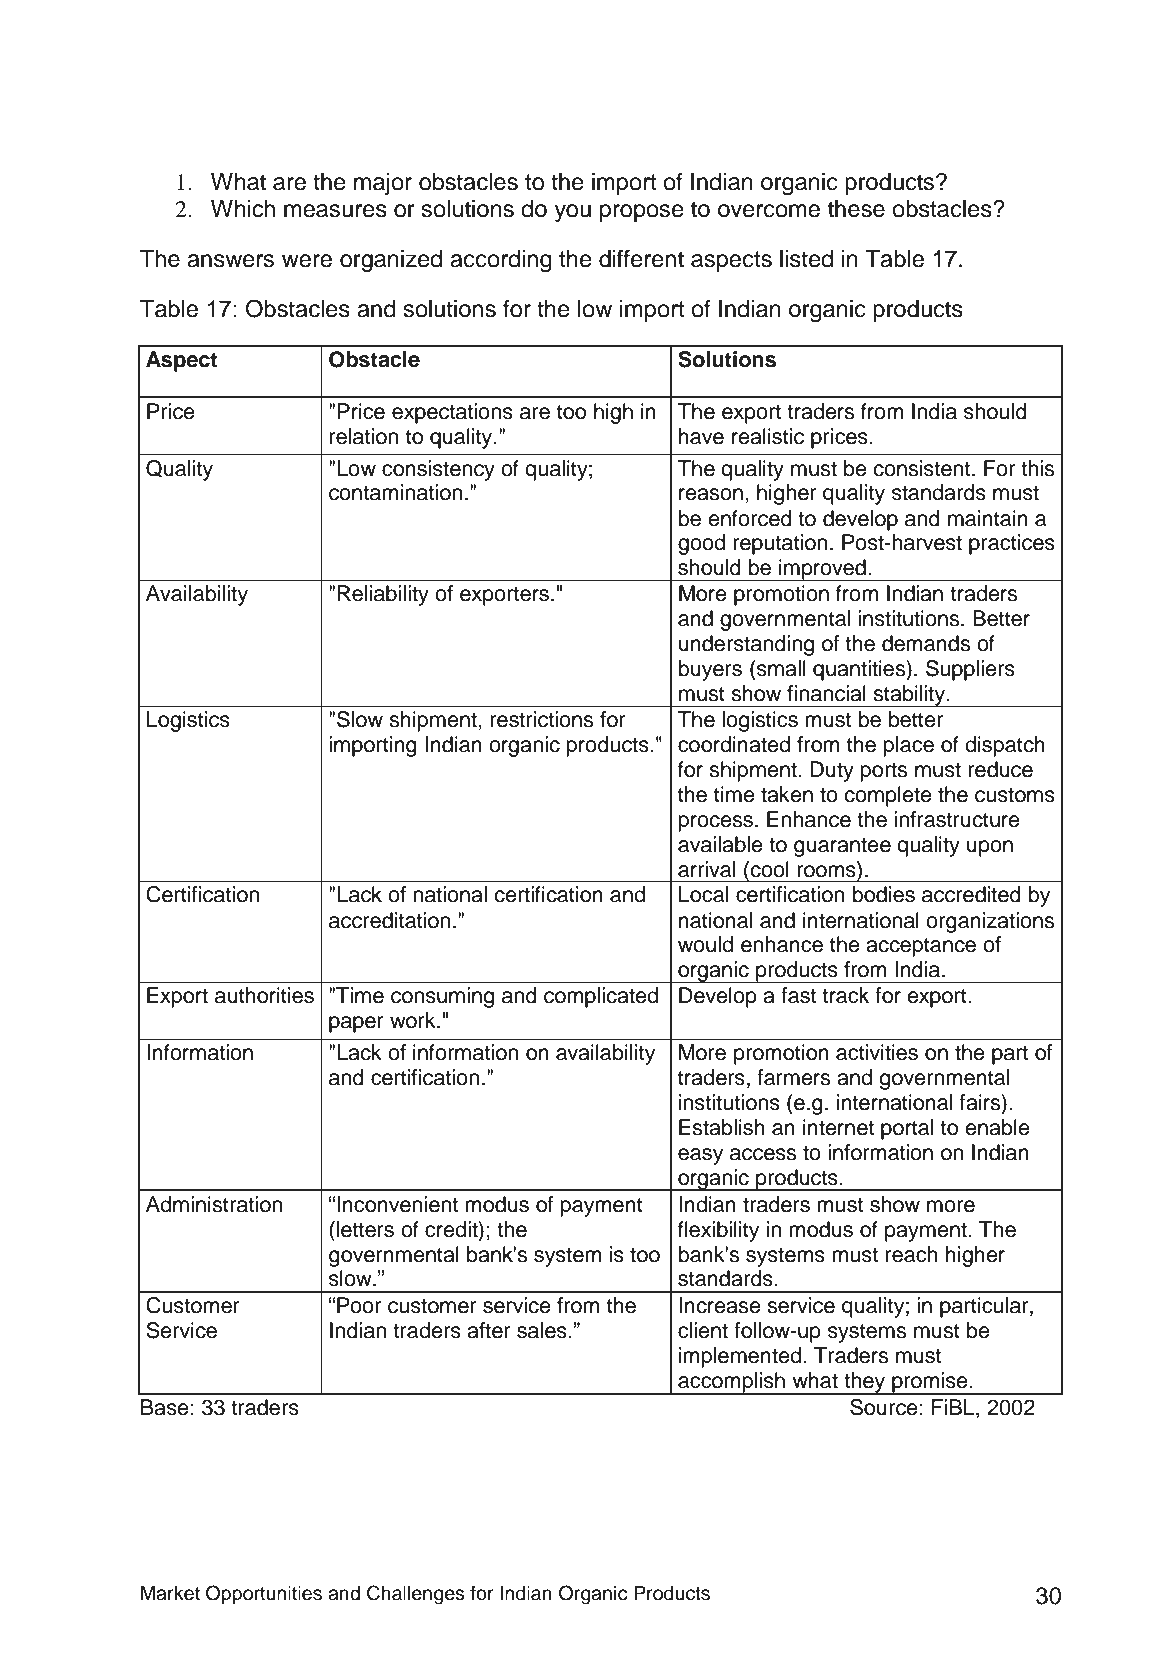  I want to click on flexibility, so click(718, 1231).
